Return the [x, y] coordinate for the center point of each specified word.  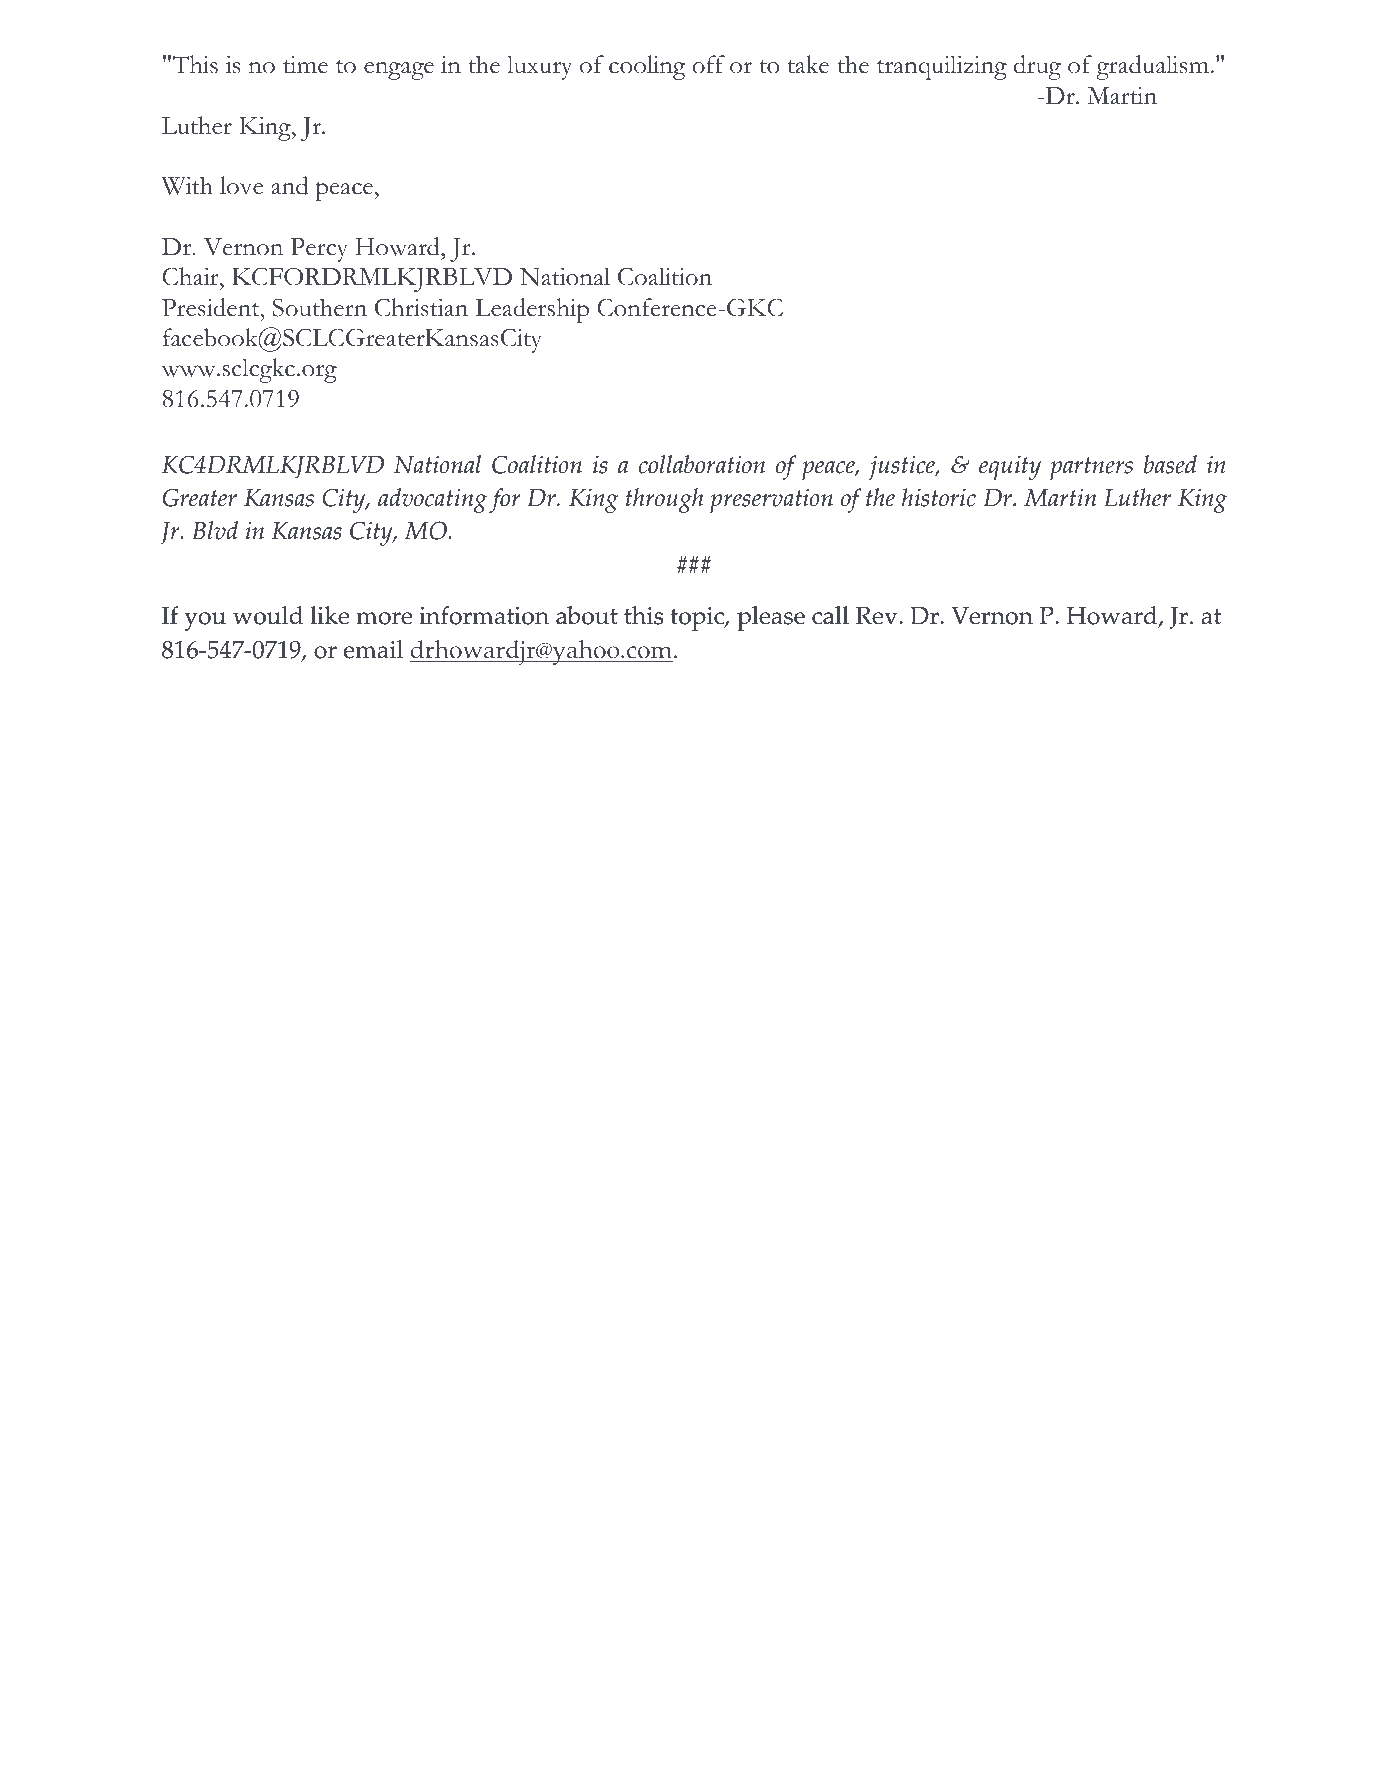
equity [1010, 467]
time [305, 65]
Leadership [532, 310]
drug [1037, 67]
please [771, 618]
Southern [320, 307]
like [329, 615]
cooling [647, 67]
